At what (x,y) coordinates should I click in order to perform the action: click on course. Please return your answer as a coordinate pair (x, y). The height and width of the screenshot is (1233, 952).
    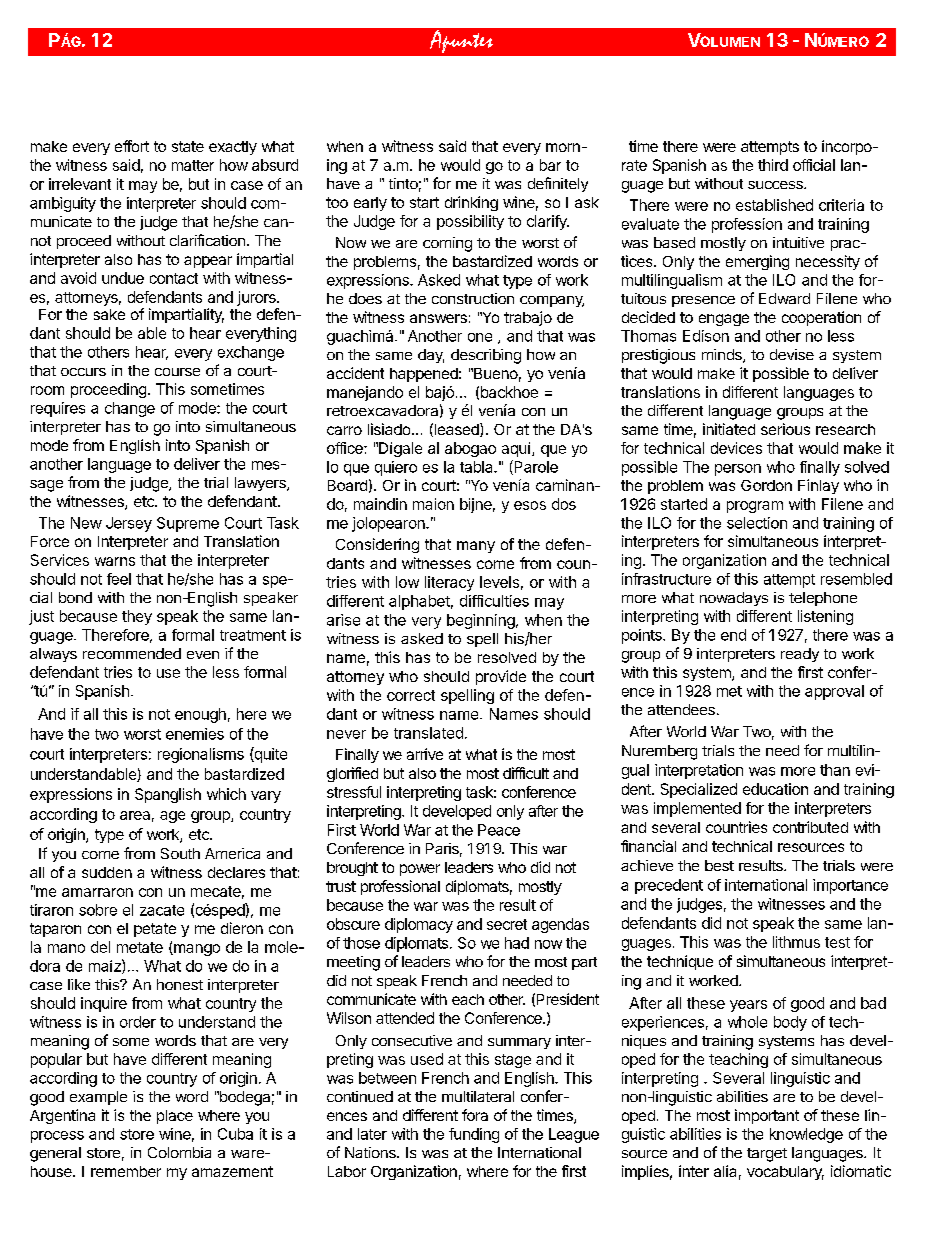
    Looking at the image, I should click on (177, 372).
